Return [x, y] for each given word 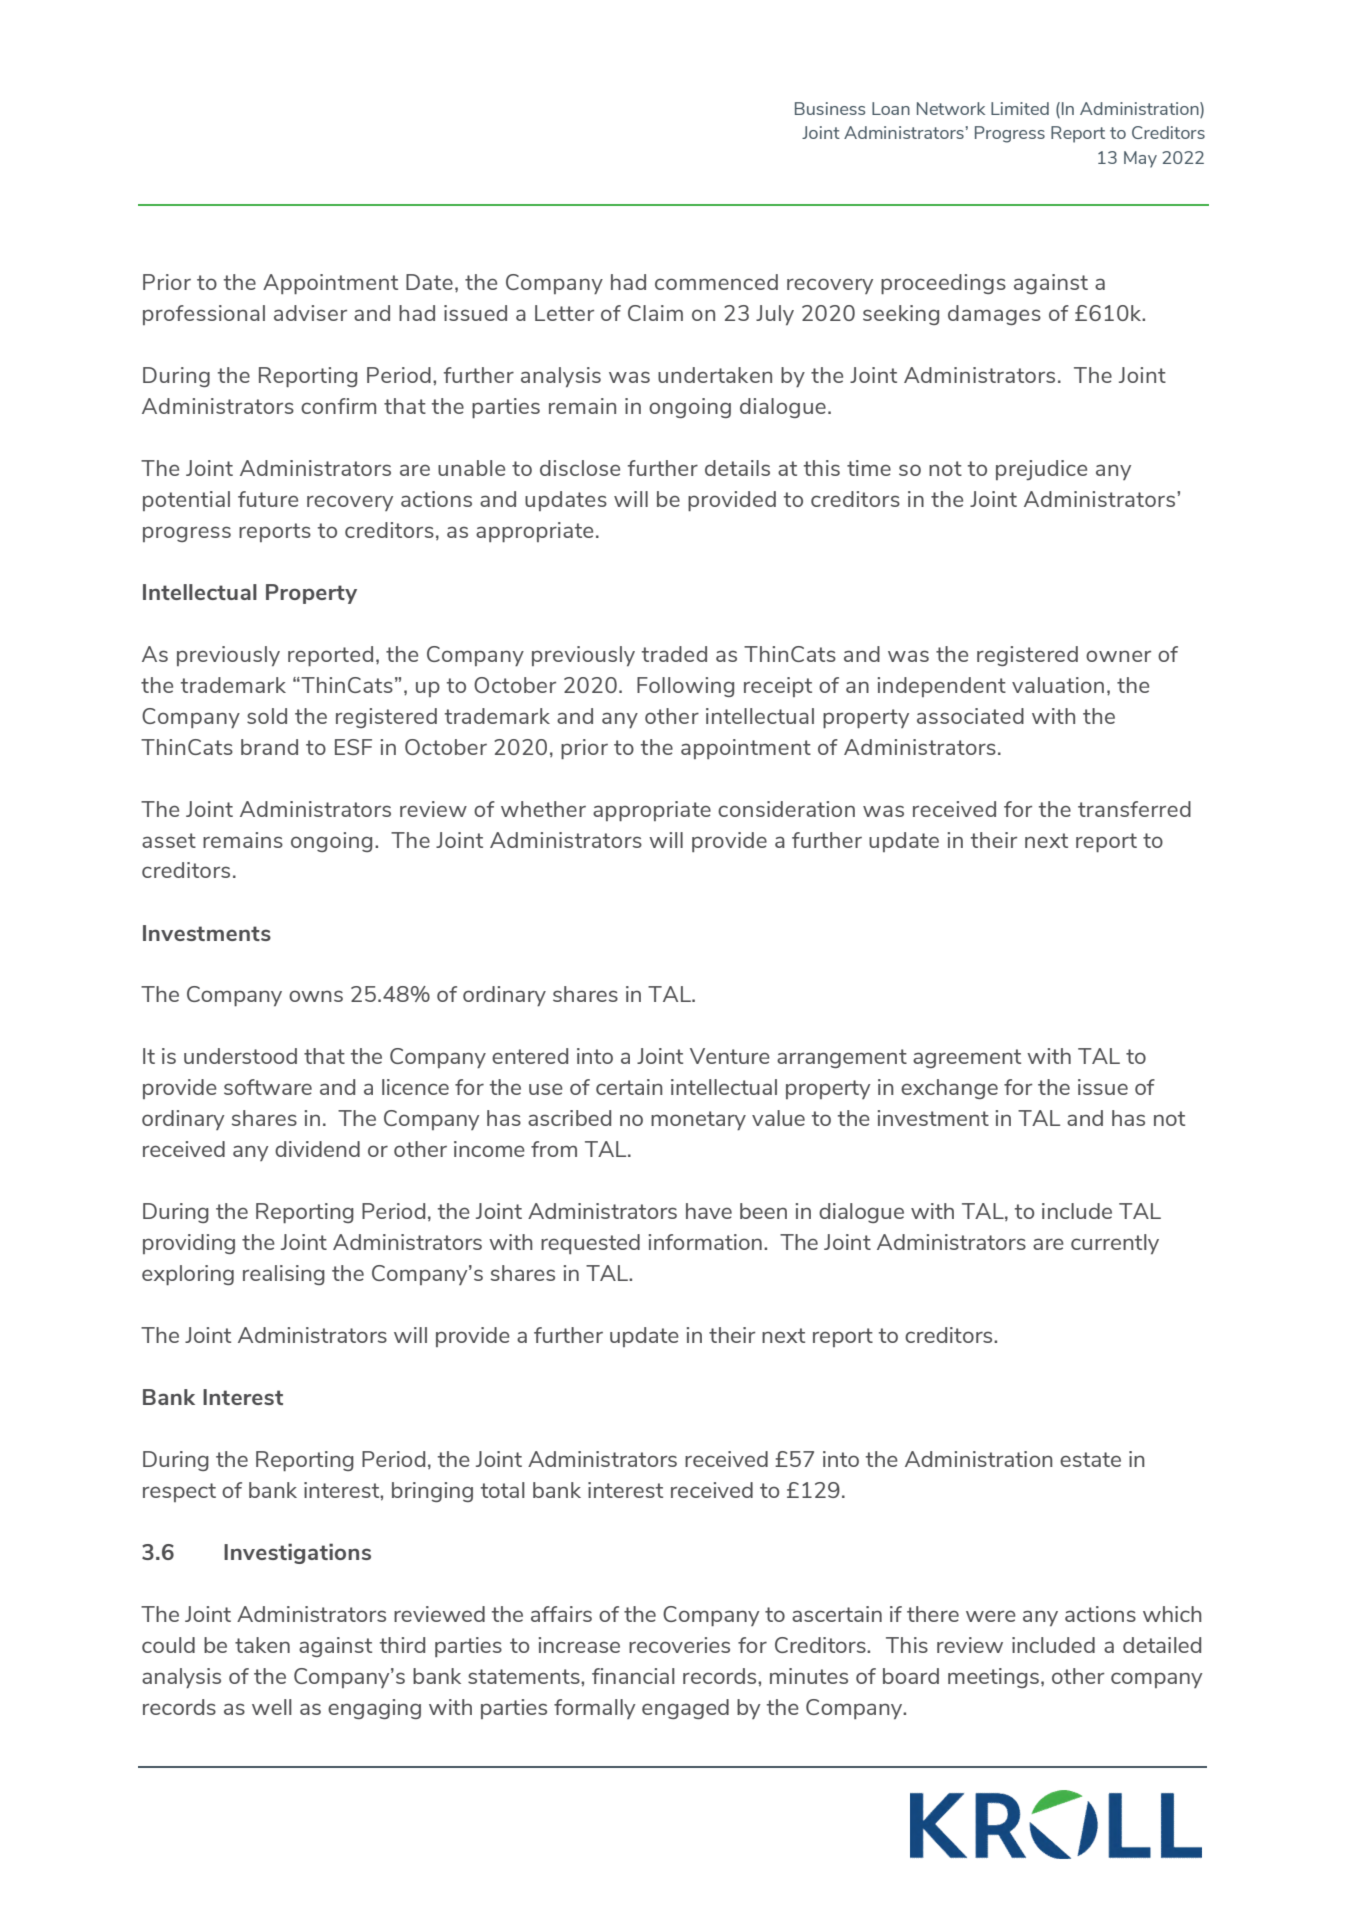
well [272, 1707]
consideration [786, 809]
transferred [1134, 809]
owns [316, 996]
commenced [716, 282]
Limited [1020, 108]
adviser [310, 313]
